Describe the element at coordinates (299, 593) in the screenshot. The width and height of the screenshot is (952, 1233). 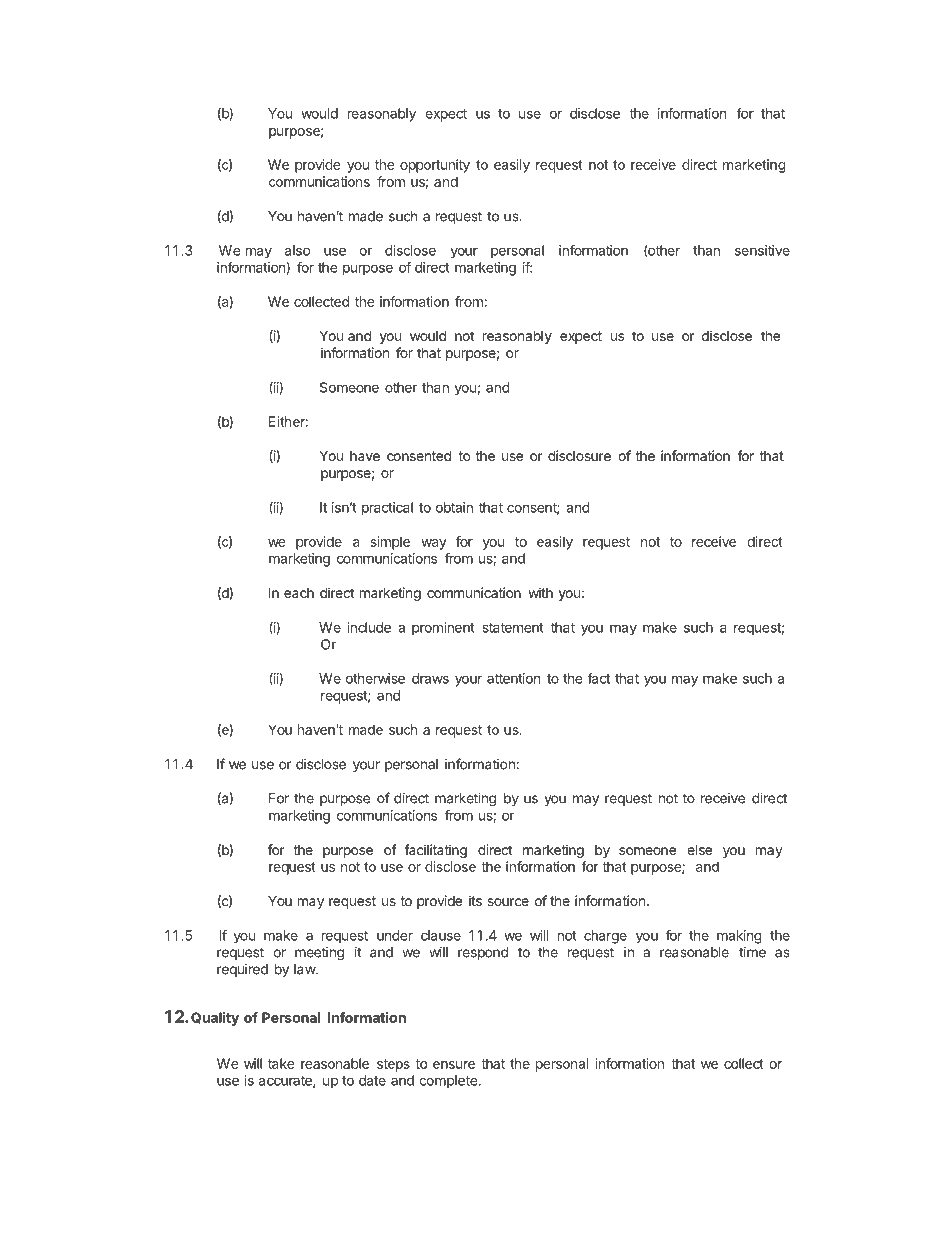
I see `each` at that location.
